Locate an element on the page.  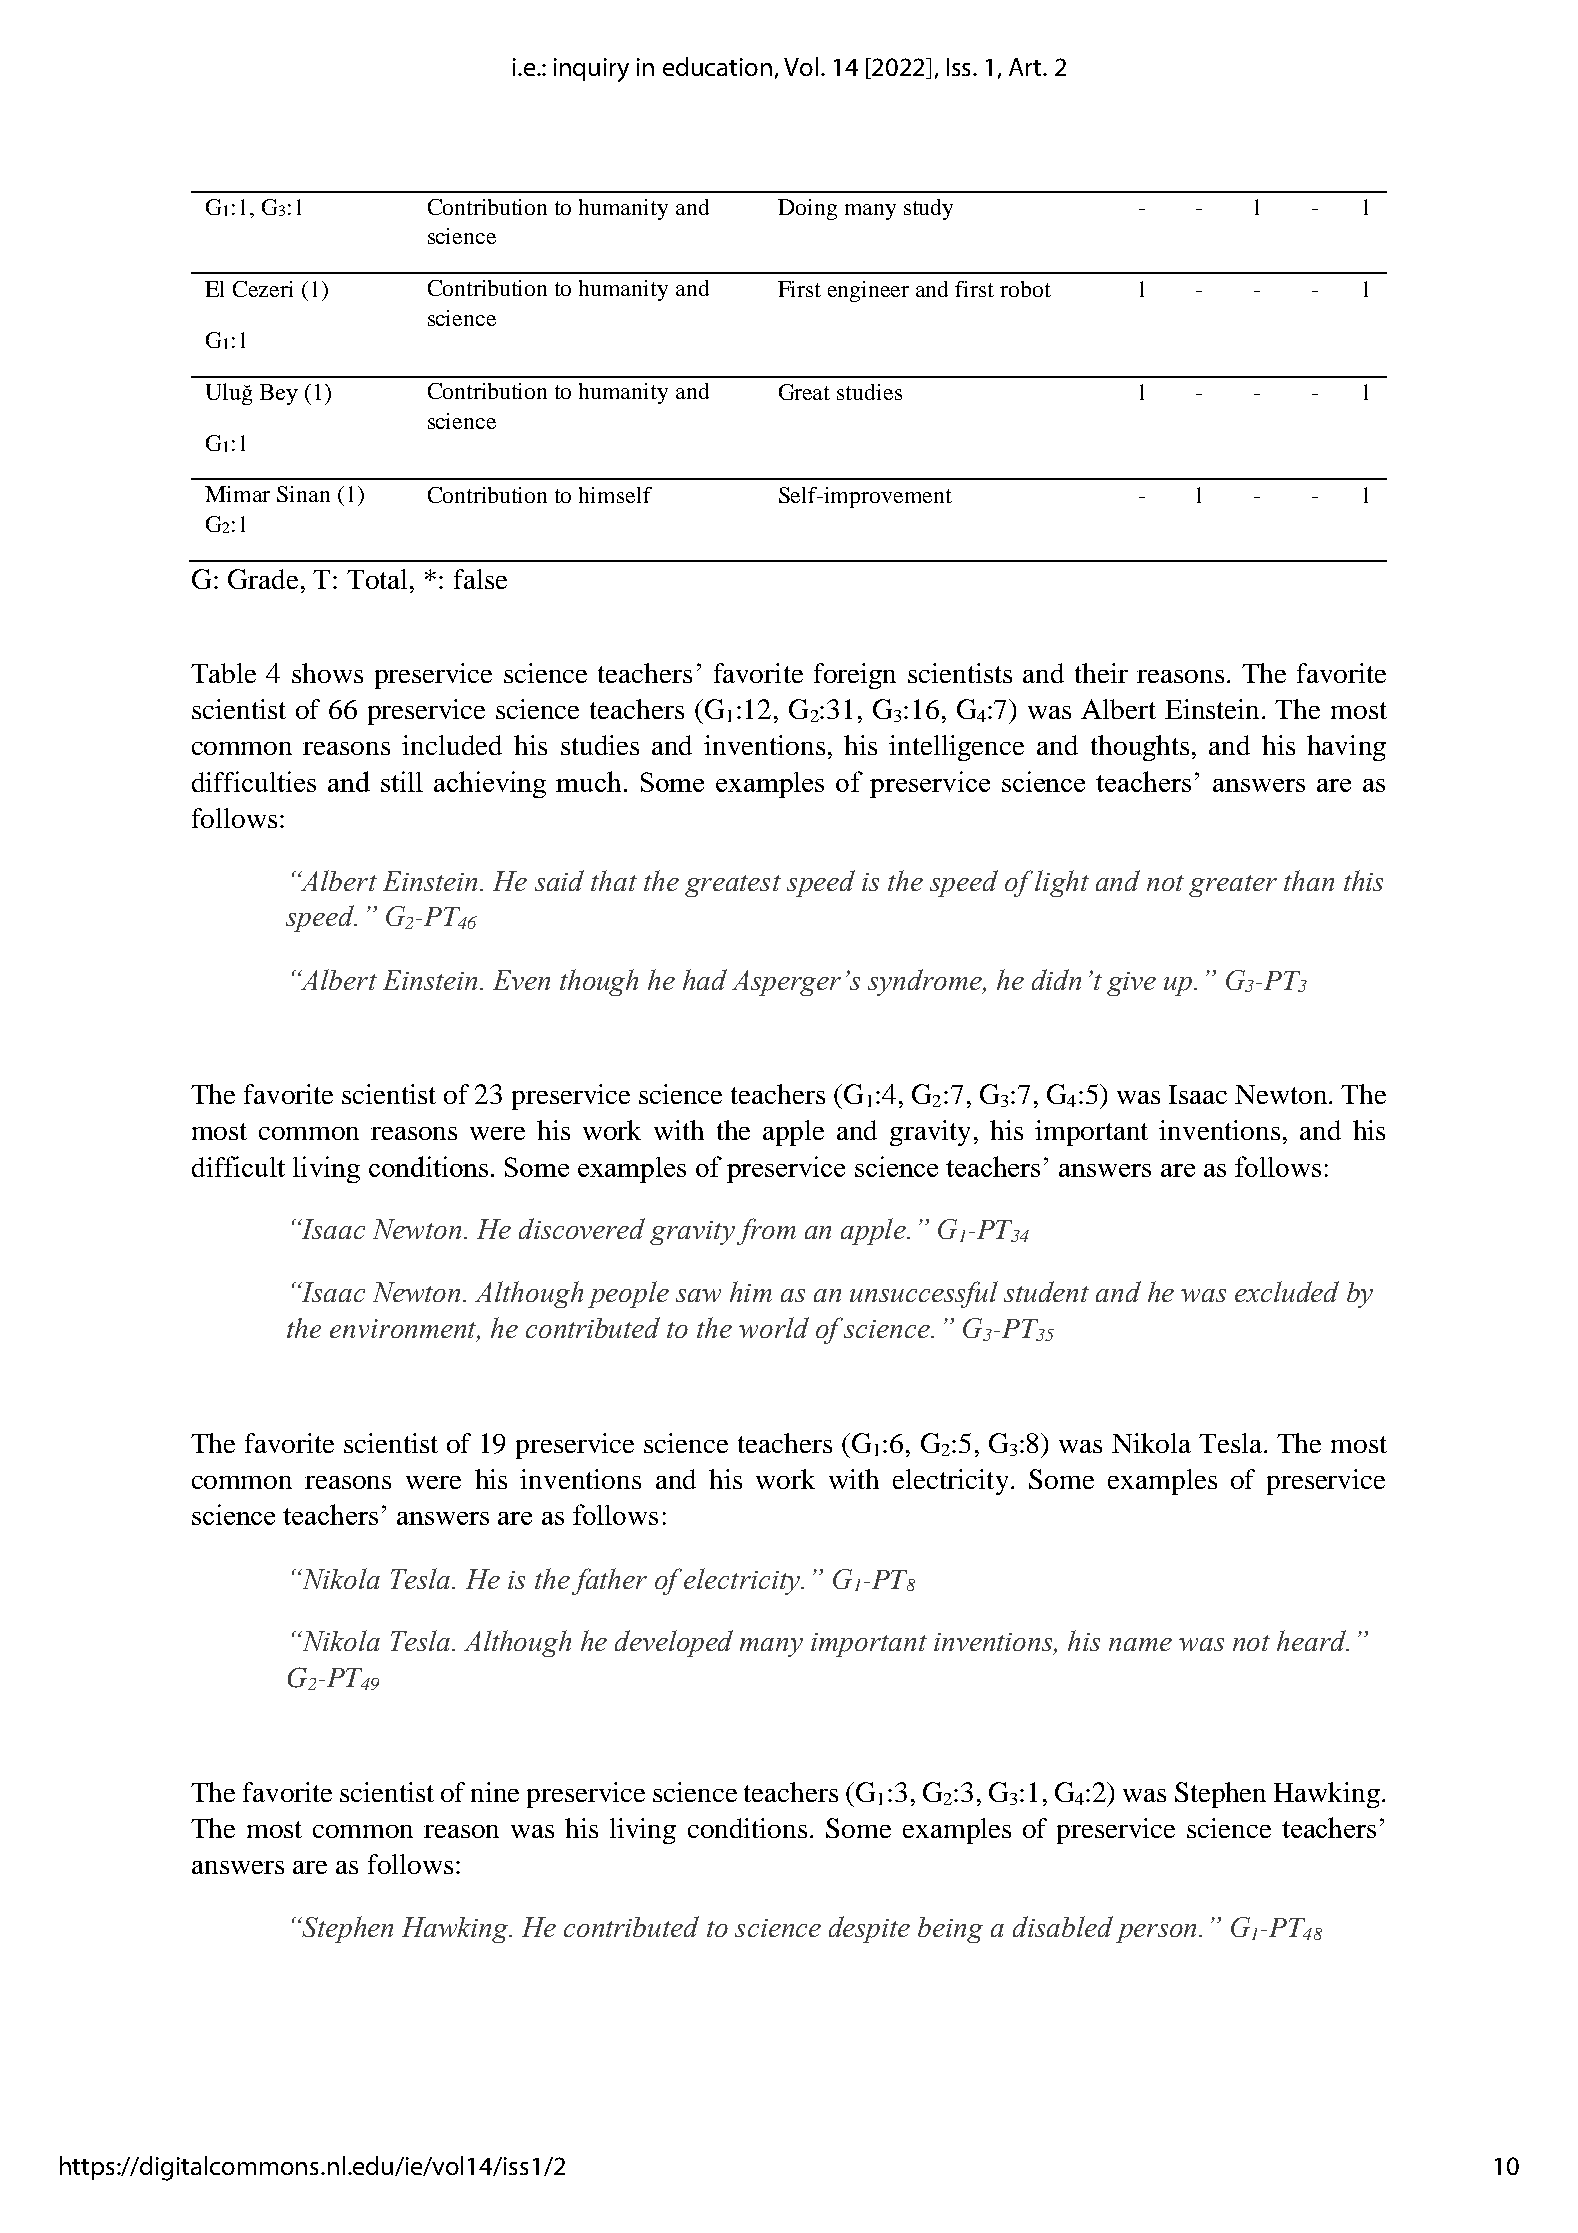
give is located at coordinates (1131, 984).
